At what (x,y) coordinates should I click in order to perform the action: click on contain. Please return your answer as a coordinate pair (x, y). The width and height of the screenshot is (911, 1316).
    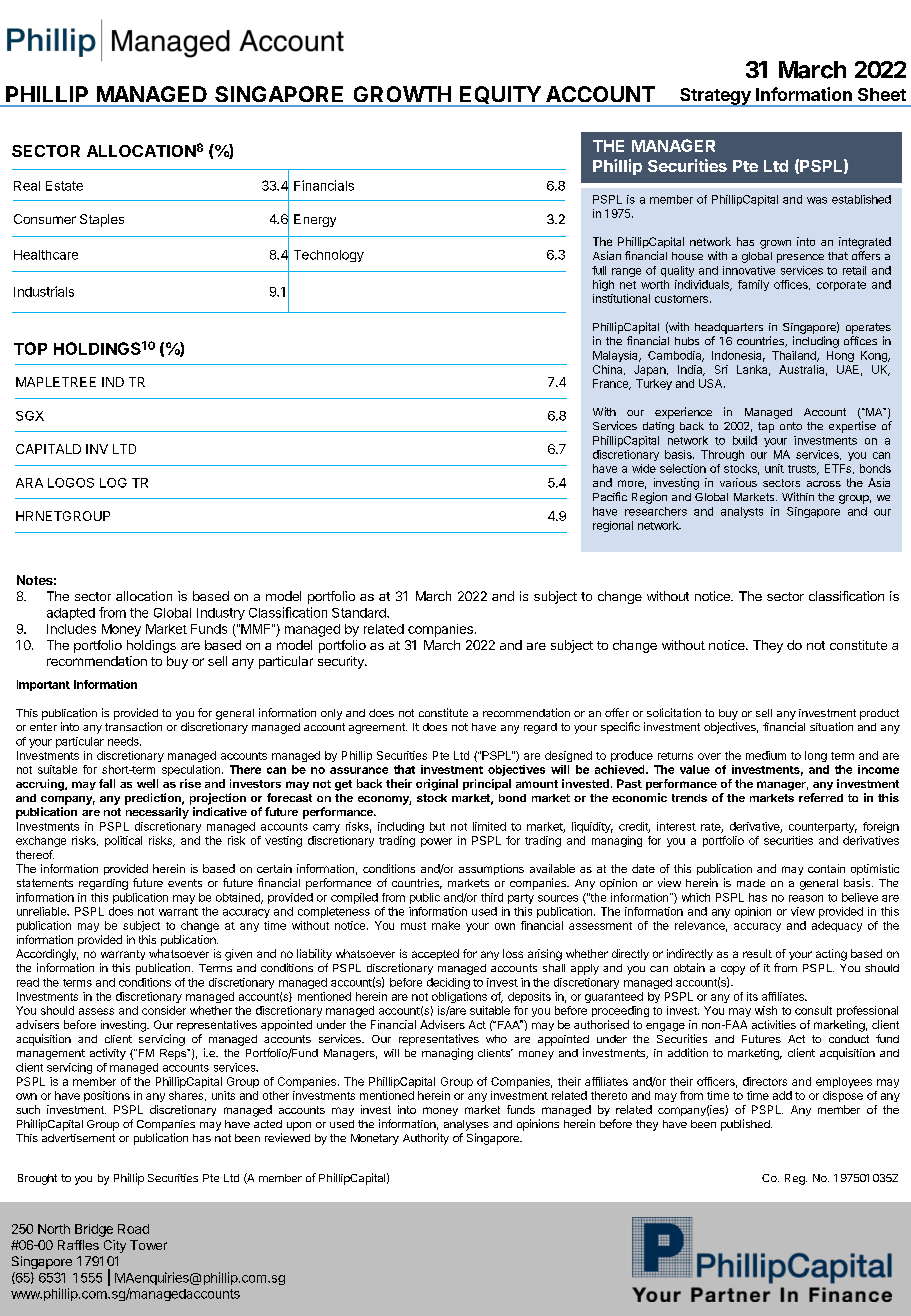
    Looking at the image, I should click on (826, 868).
